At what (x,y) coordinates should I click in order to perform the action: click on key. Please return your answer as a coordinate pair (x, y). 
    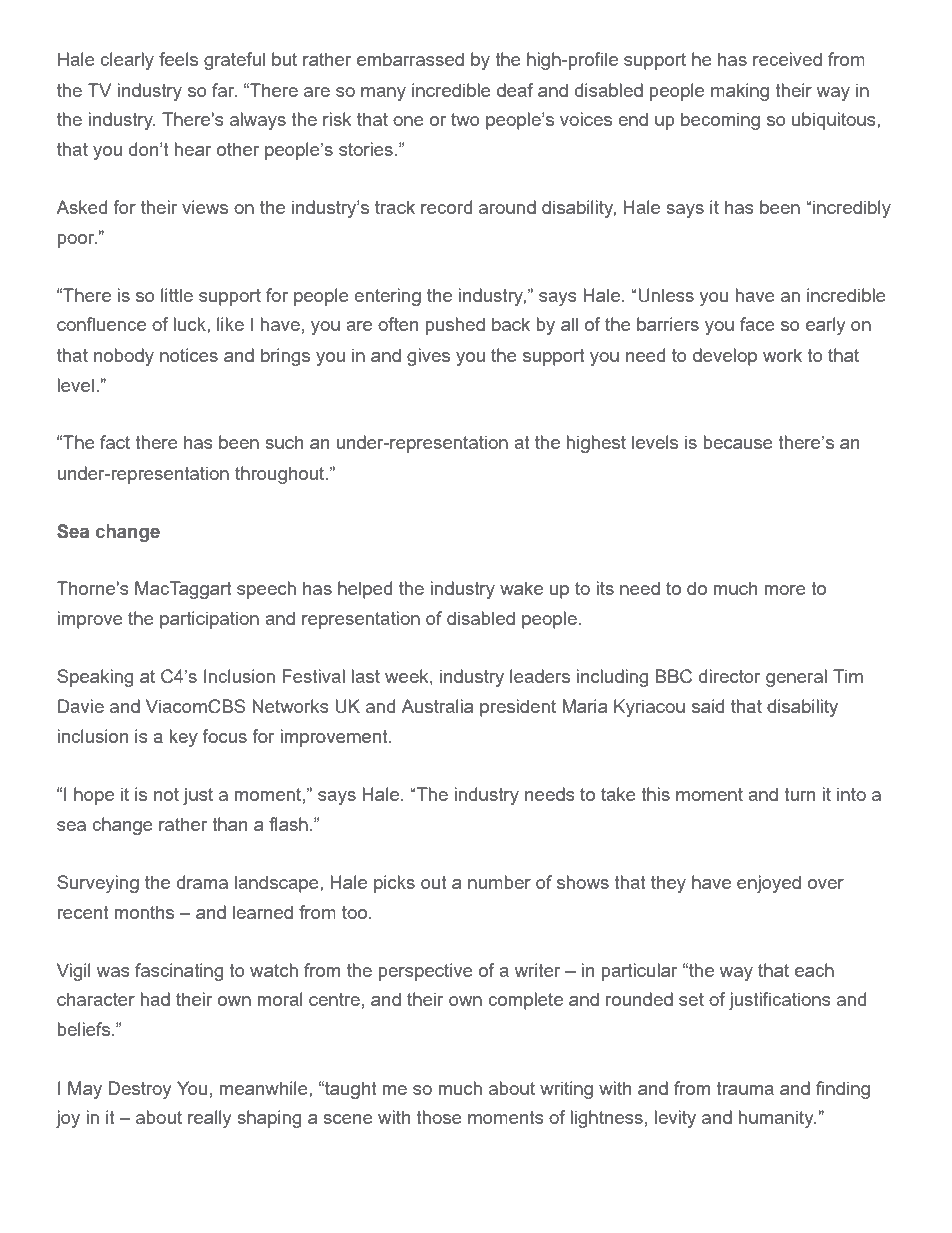
    Looking at the image, I should click on (184, 738).
